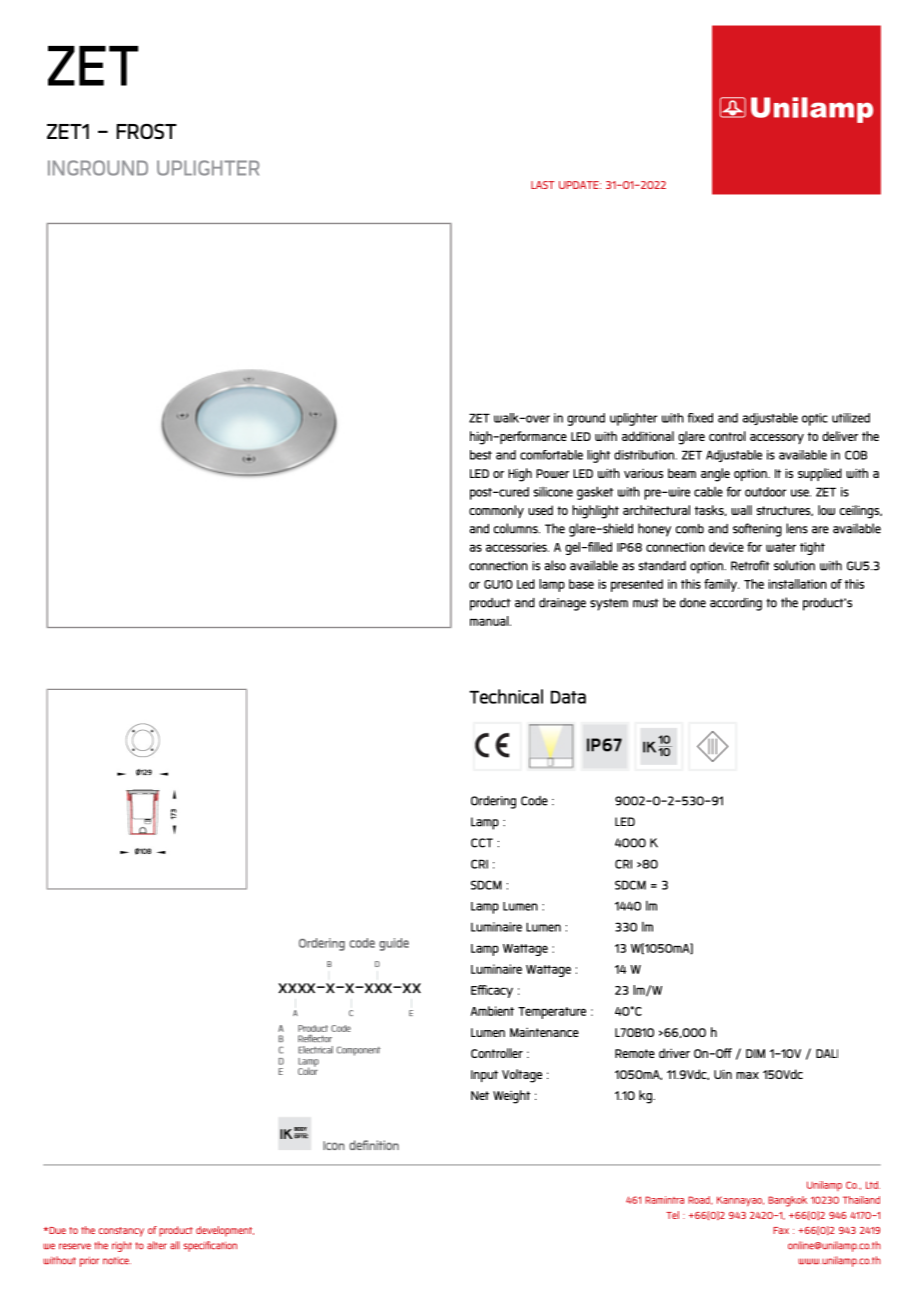  I want to click on commonly, so click(496, 511).
